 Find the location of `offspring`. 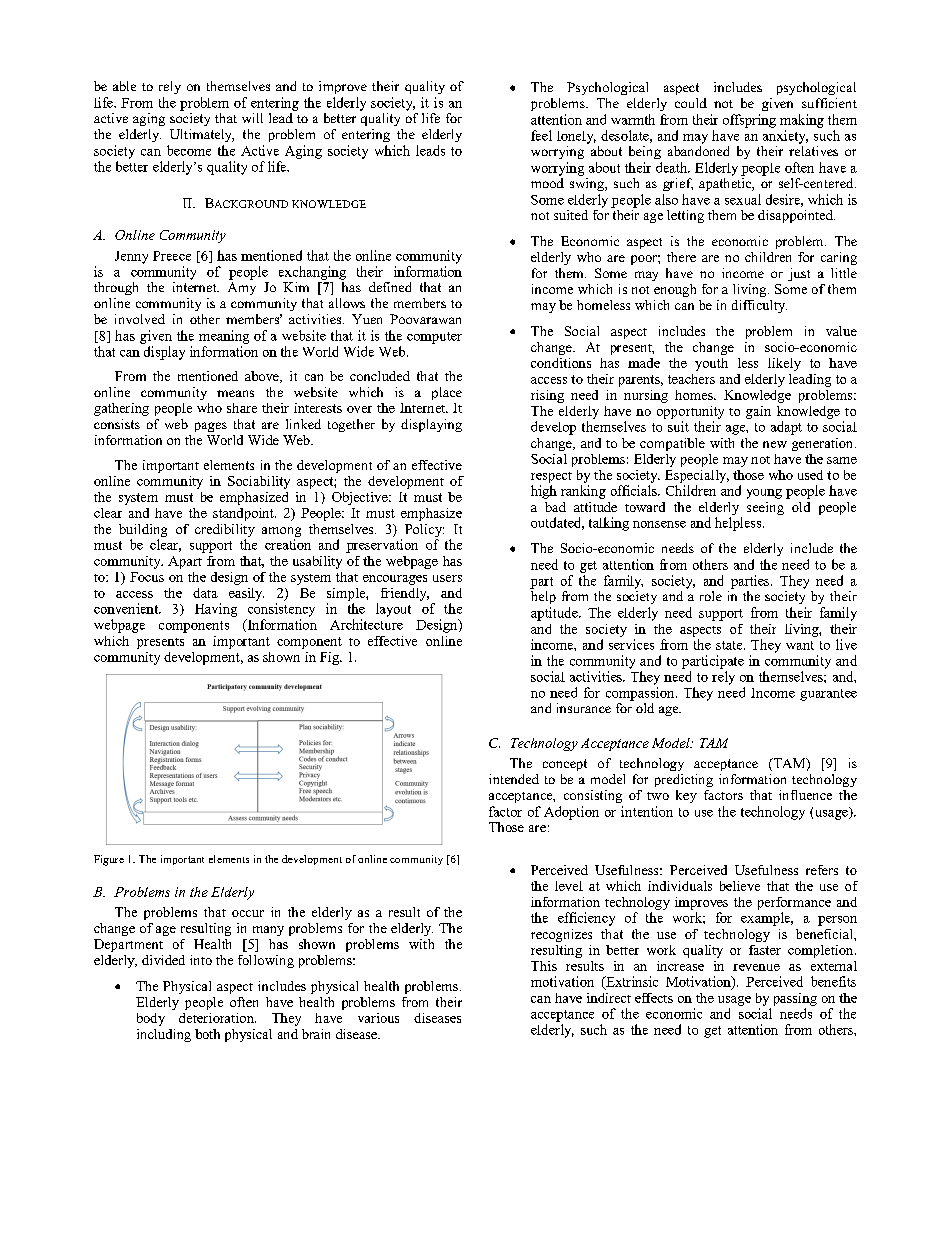

offspring is located at coordinates (749, 121).
